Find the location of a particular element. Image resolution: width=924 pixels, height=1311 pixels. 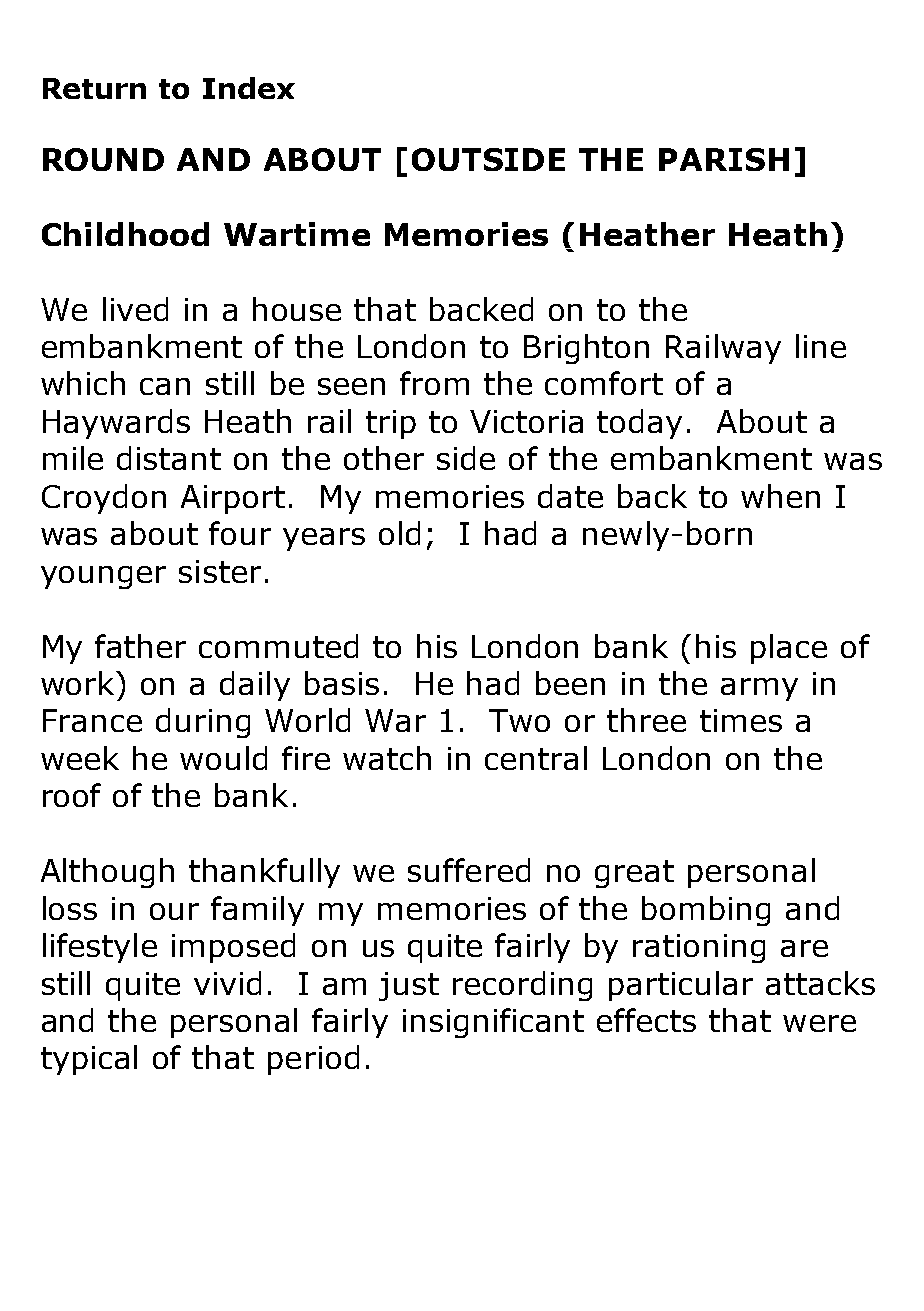

Two is located at coordinates (519, 720).
